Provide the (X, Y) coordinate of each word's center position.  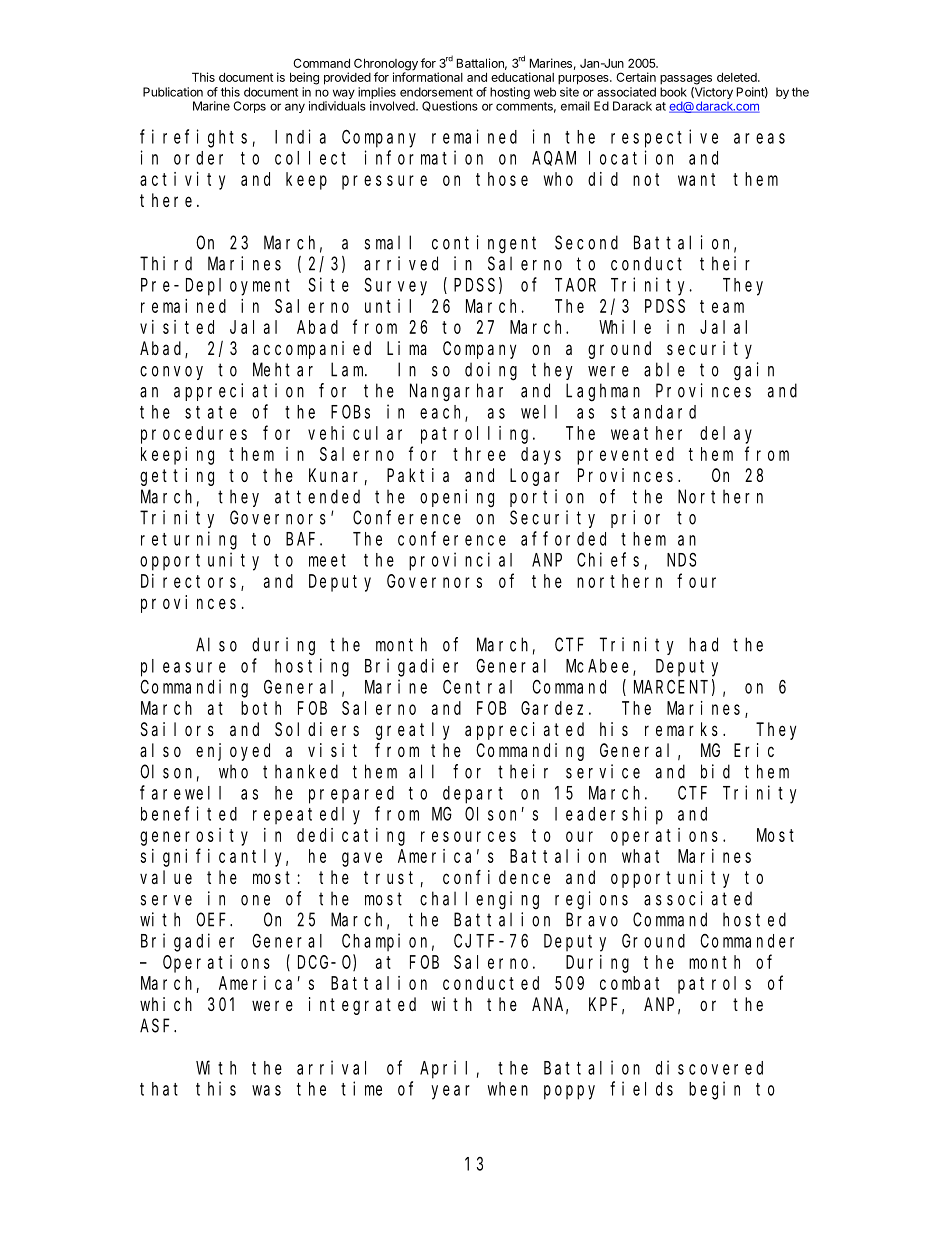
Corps (249, 107)
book (673, 92)
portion (547, 498)
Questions (450, 106)
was (266, 1090)
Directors (191, 582)
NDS (681, 560)
